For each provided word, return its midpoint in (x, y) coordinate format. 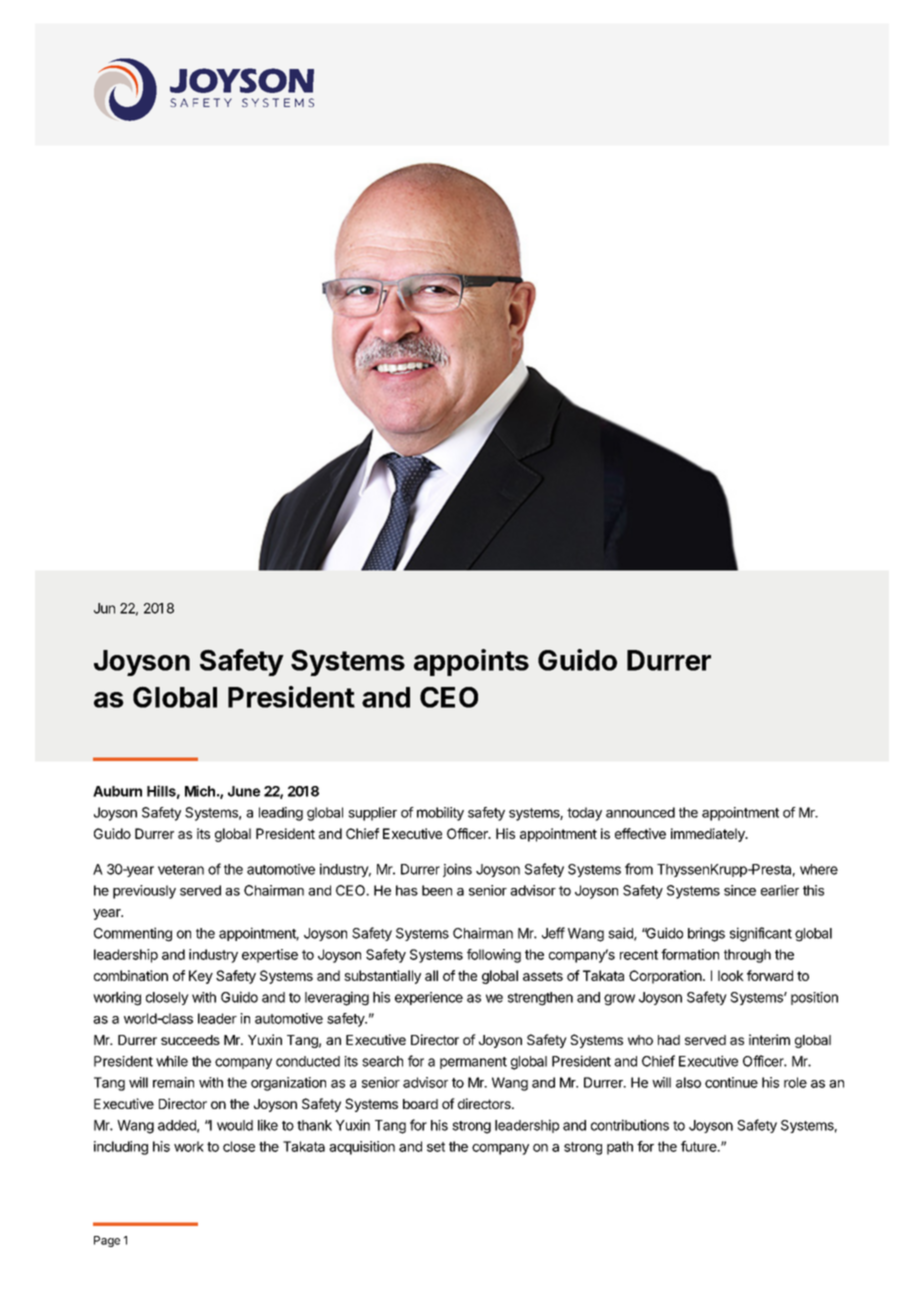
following (494, 956)
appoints (471, 662)
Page (107, 1241)
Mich (200, 791)
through (747, 956)
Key (201, 977)
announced (640, 812)
